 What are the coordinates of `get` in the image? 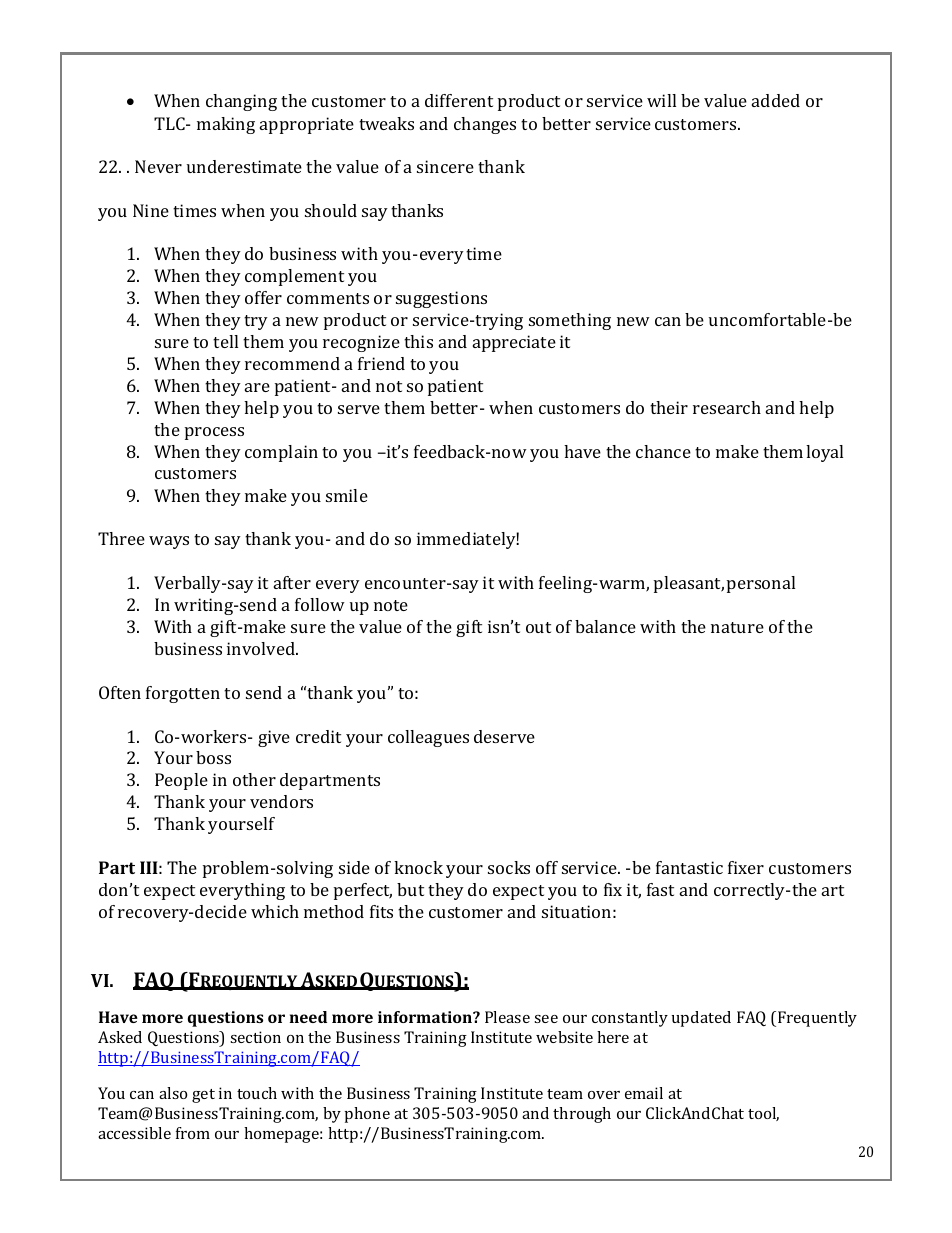 It's located at (203, 1096).
